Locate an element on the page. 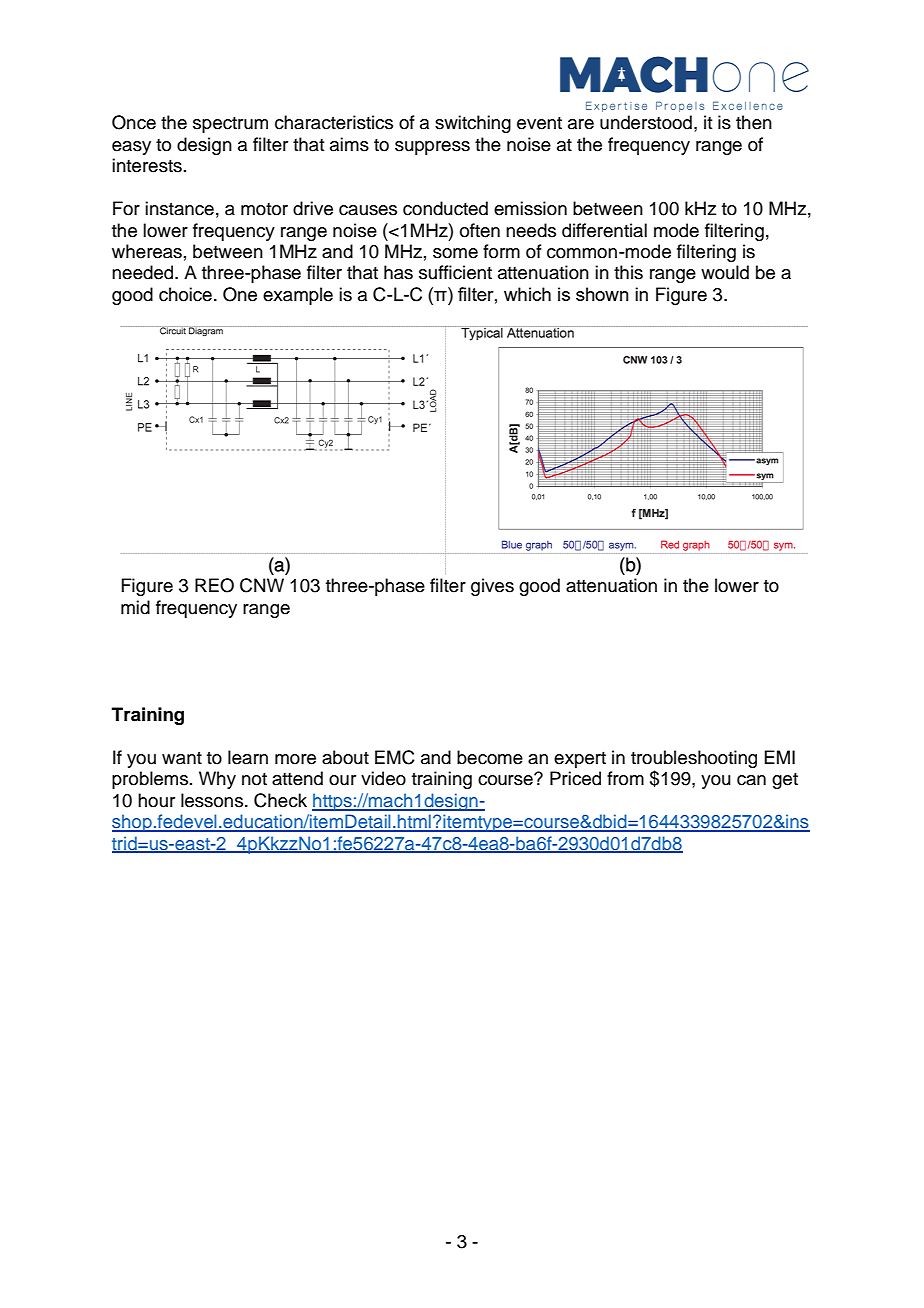 The width and height of the document is (924, 1308). spectrum is located at coordinates (230, 125).
